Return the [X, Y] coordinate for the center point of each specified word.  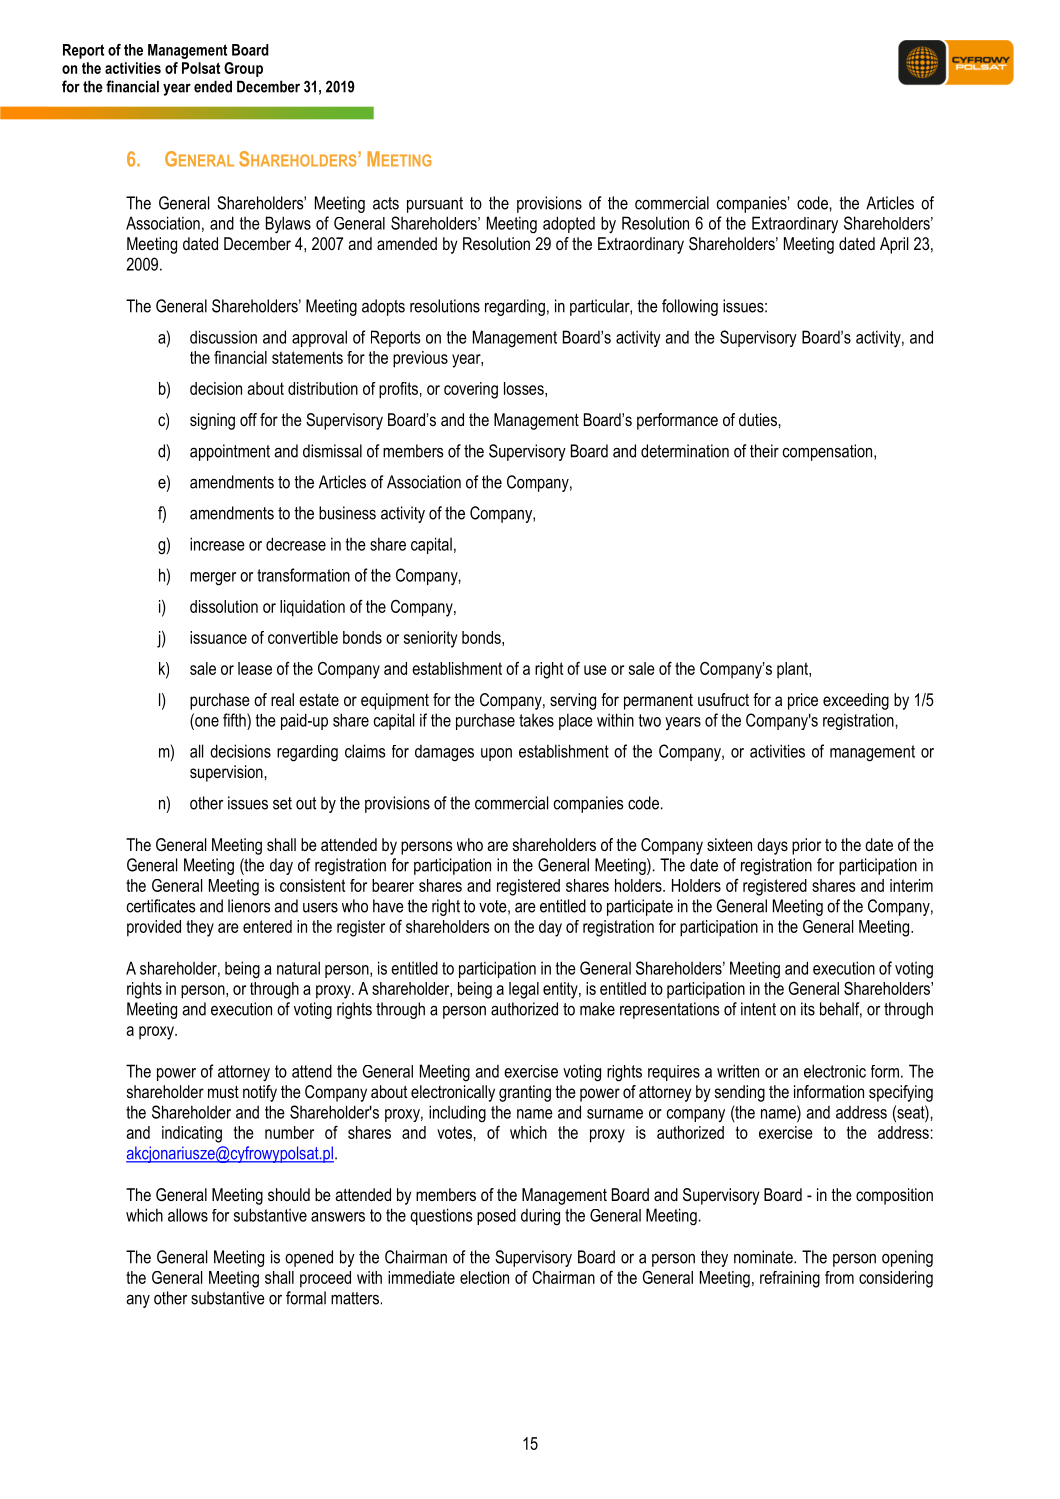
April [894, 245]
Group [243, 69]
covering [471, 390]
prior [806, 846]
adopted [569, 224]
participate [640, 907]
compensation [829, 452]
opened [309, 1258]
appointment [230, 452]
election [484, 1277]
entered [267, 926]
